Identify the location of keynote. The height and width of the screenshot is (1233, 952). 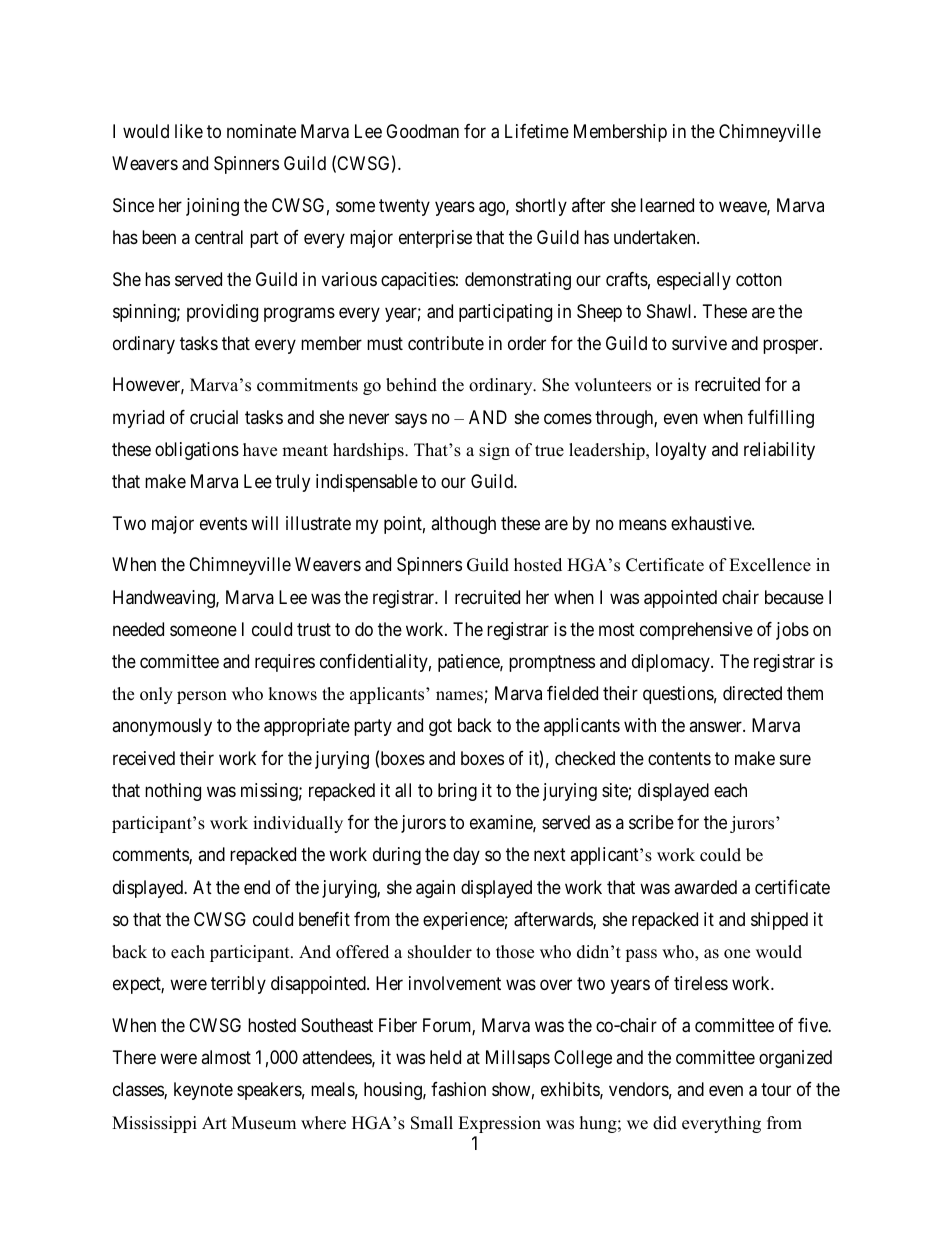
(203, 1091).
